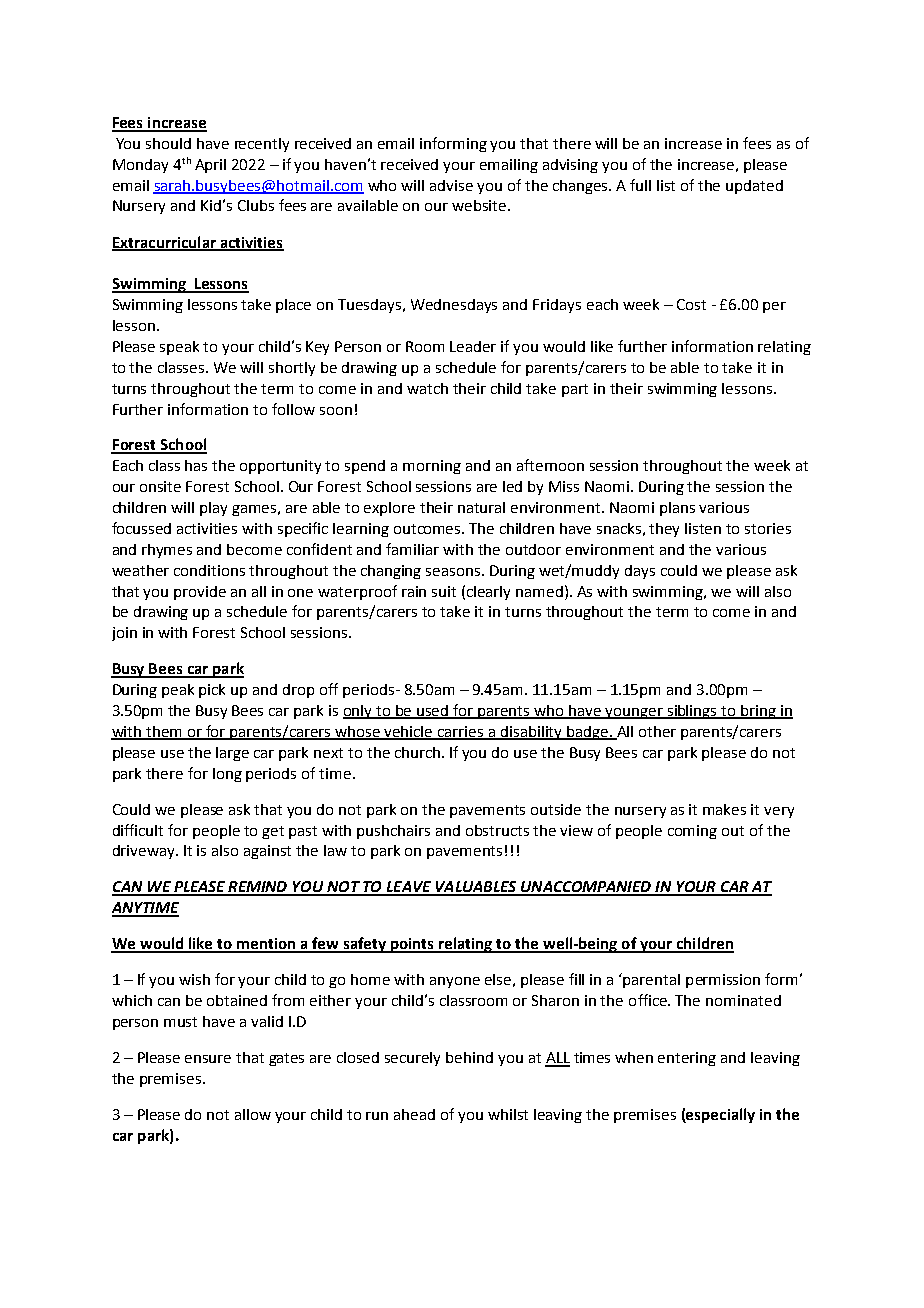 Image resolution: width=924 pixels, height=1308 pixels. What do you see at coordinates (200, 593) in the screenshot?
I see `provide` at bounding box center [200, 593].
